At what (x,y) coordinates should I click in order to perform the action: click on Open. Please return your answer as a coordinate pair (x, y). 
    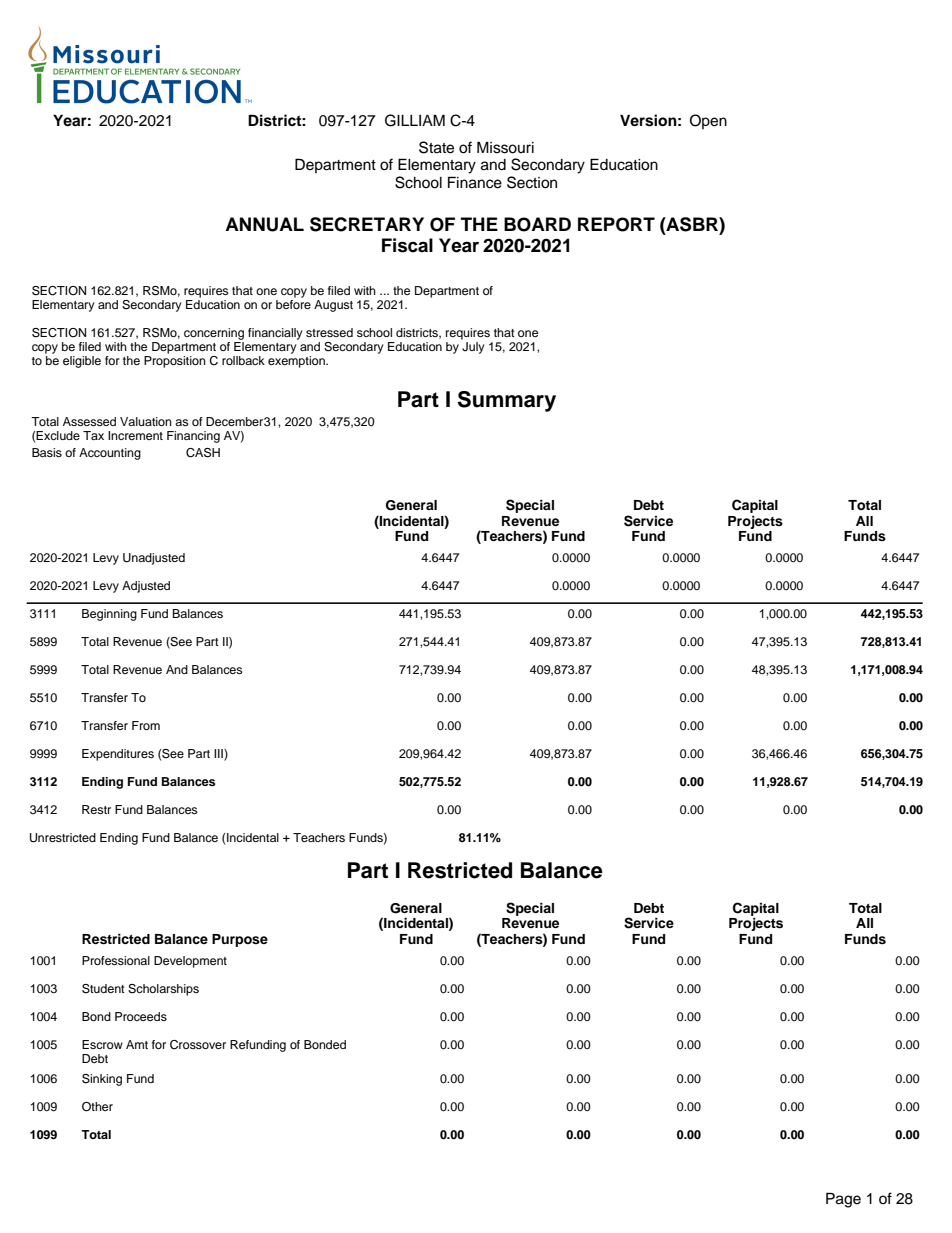
    Looking at the image, I should click on (708, 121).
